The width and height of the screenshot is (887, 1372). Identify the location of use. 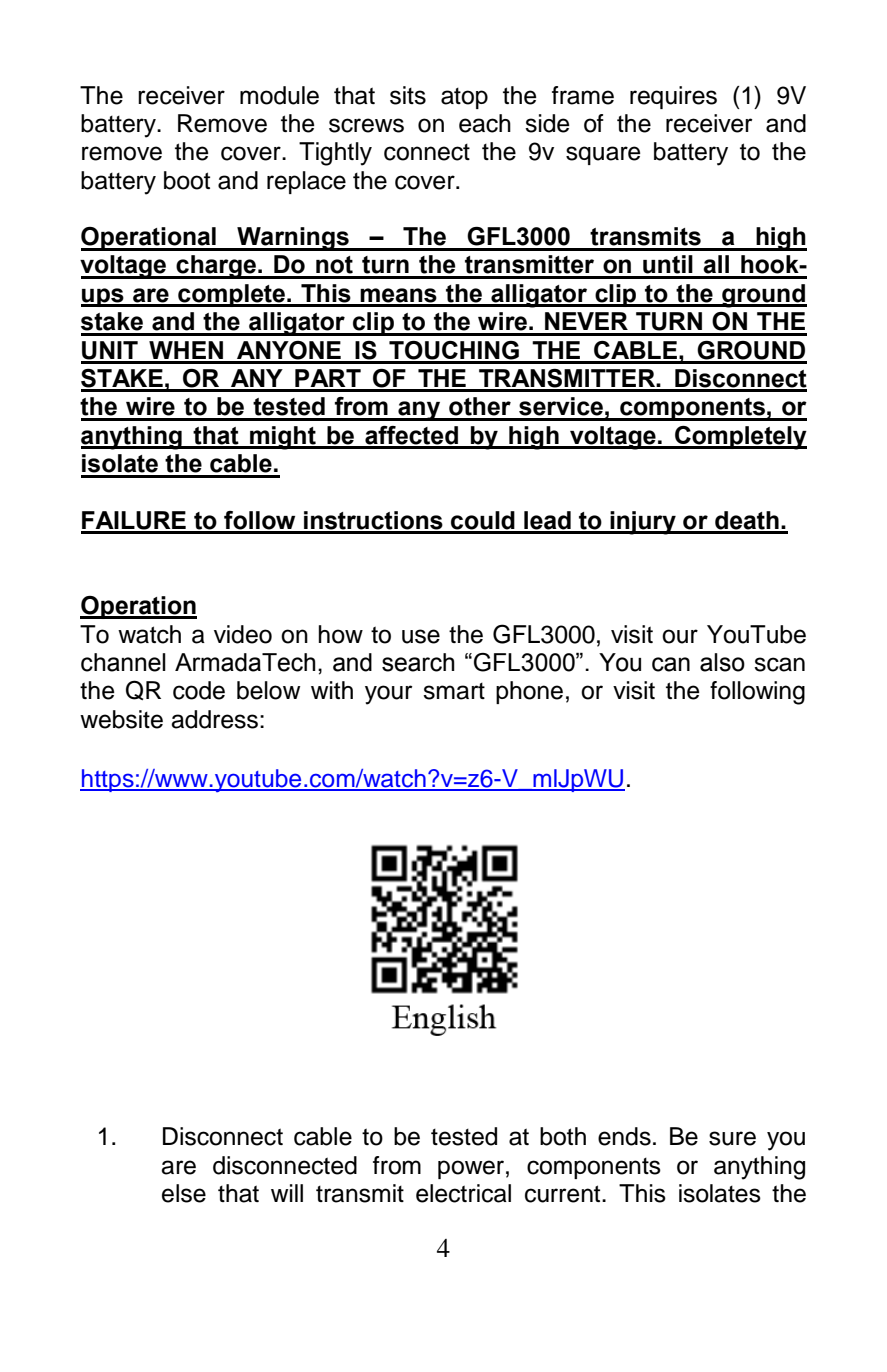
(421, 636).
